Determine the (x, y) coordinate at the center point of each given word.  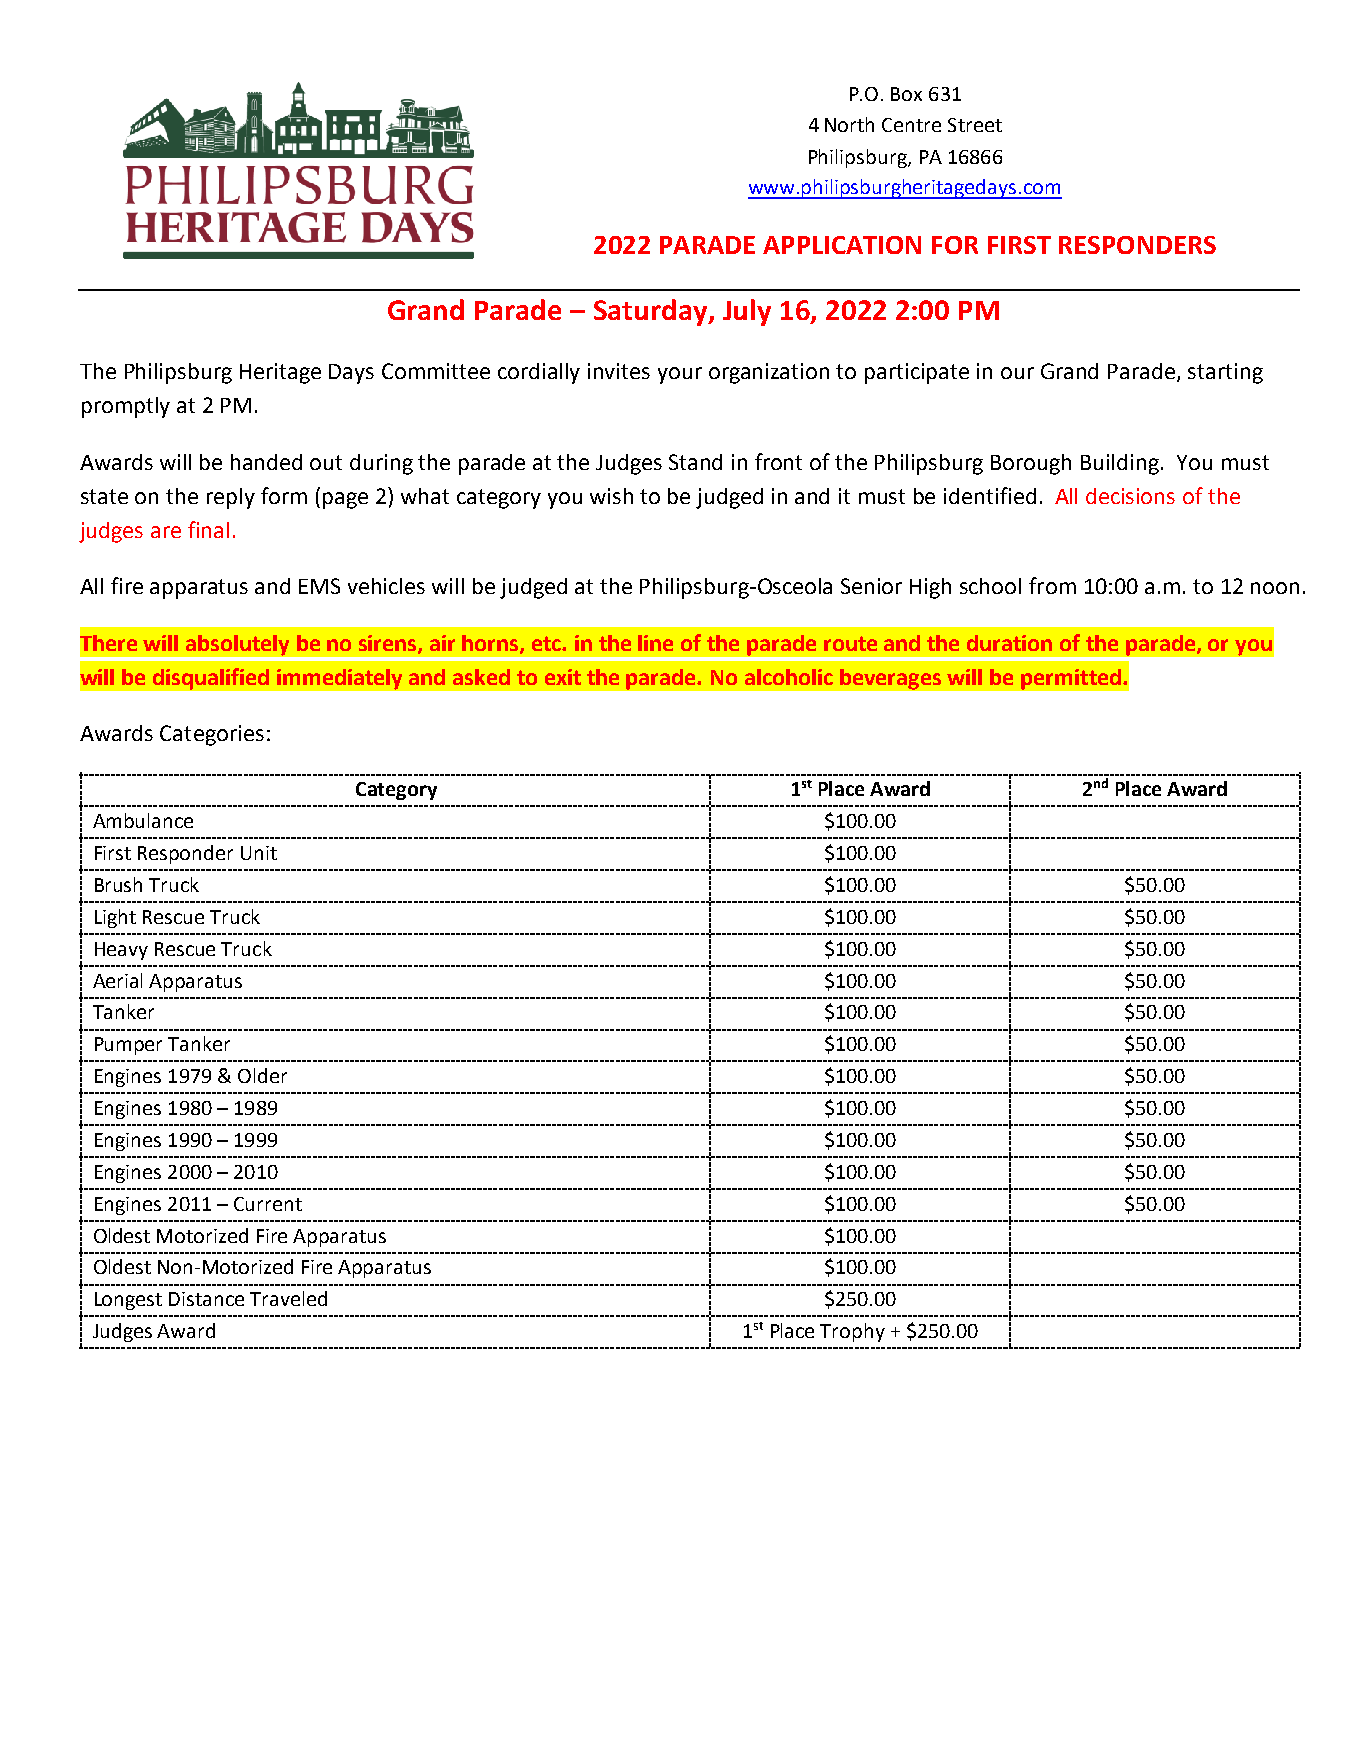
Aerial (117, 980)
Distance (206, 1299)
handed (266, 462)
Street (975, 125)
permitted (1071, 679)
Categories (212, 735)
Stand (695, 462)
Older (262, 1075)
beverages (890, 679)
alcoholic (789, 677)
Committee (436, 371)
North (849, 124)
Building (1120, 464)
